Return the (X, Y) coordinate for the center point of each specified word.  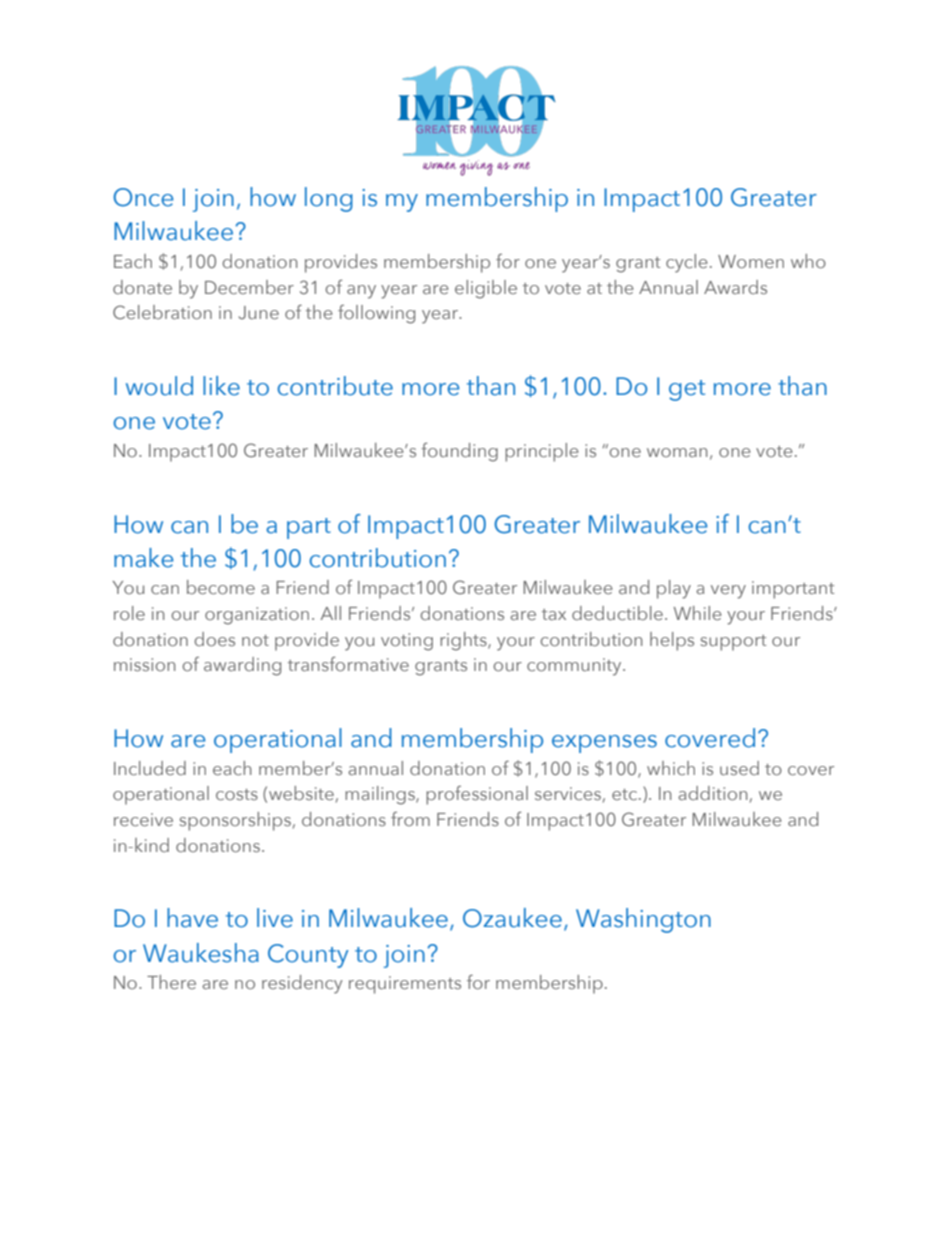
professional (477, 795)
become (221, 587)
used (739, 768)
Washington (643, 920)
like (221, 386)
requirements (405, 985)
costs (237, 794)
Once (143, 197)
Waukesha (201, 953)
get (687, 390)
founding (459, 452)
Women (751, 261)
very (728, 592)
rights (464, 641)
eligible (486, 289)
